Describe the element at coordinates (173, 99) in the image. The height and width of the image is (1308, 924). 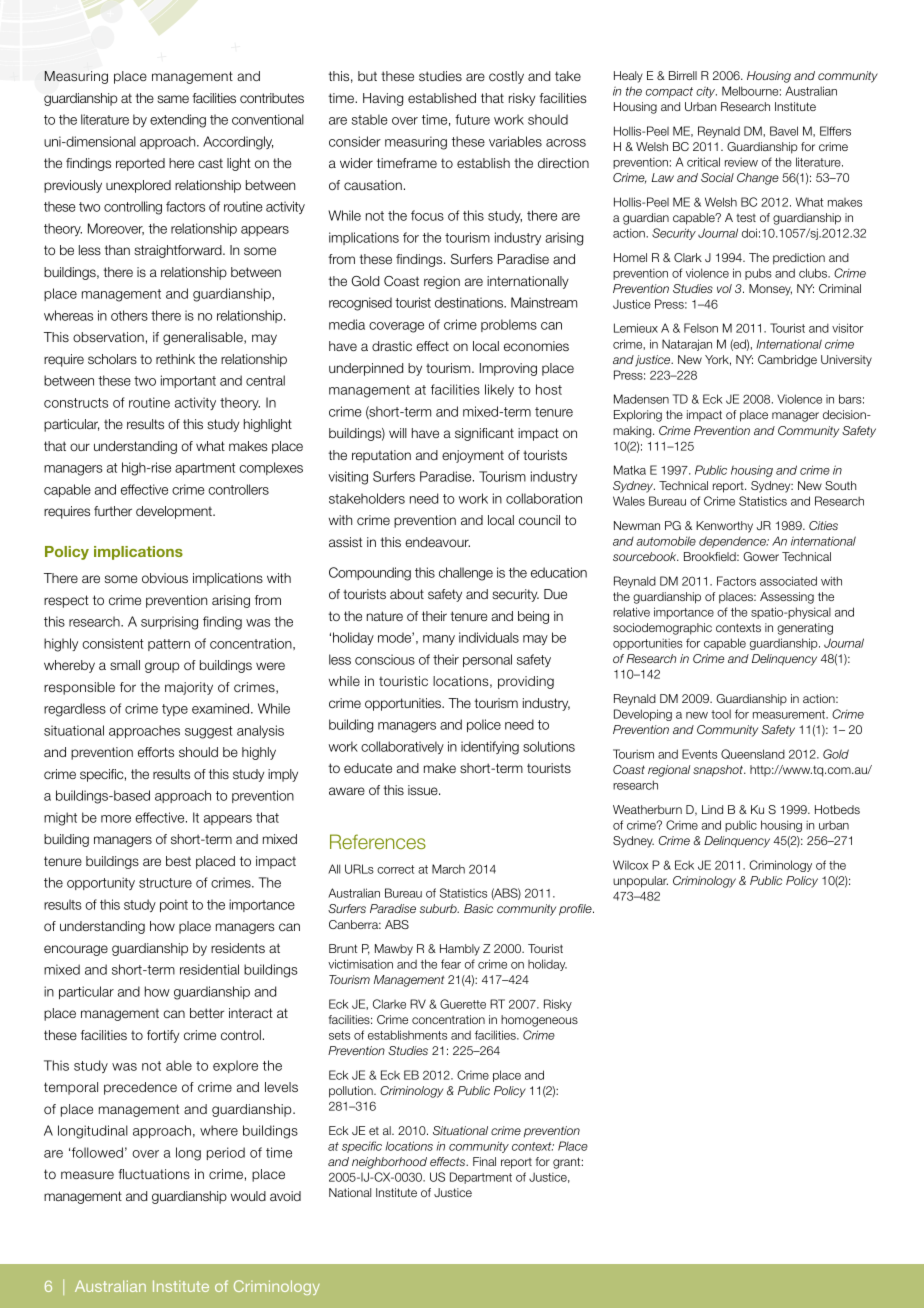
I see `same` at that location.
